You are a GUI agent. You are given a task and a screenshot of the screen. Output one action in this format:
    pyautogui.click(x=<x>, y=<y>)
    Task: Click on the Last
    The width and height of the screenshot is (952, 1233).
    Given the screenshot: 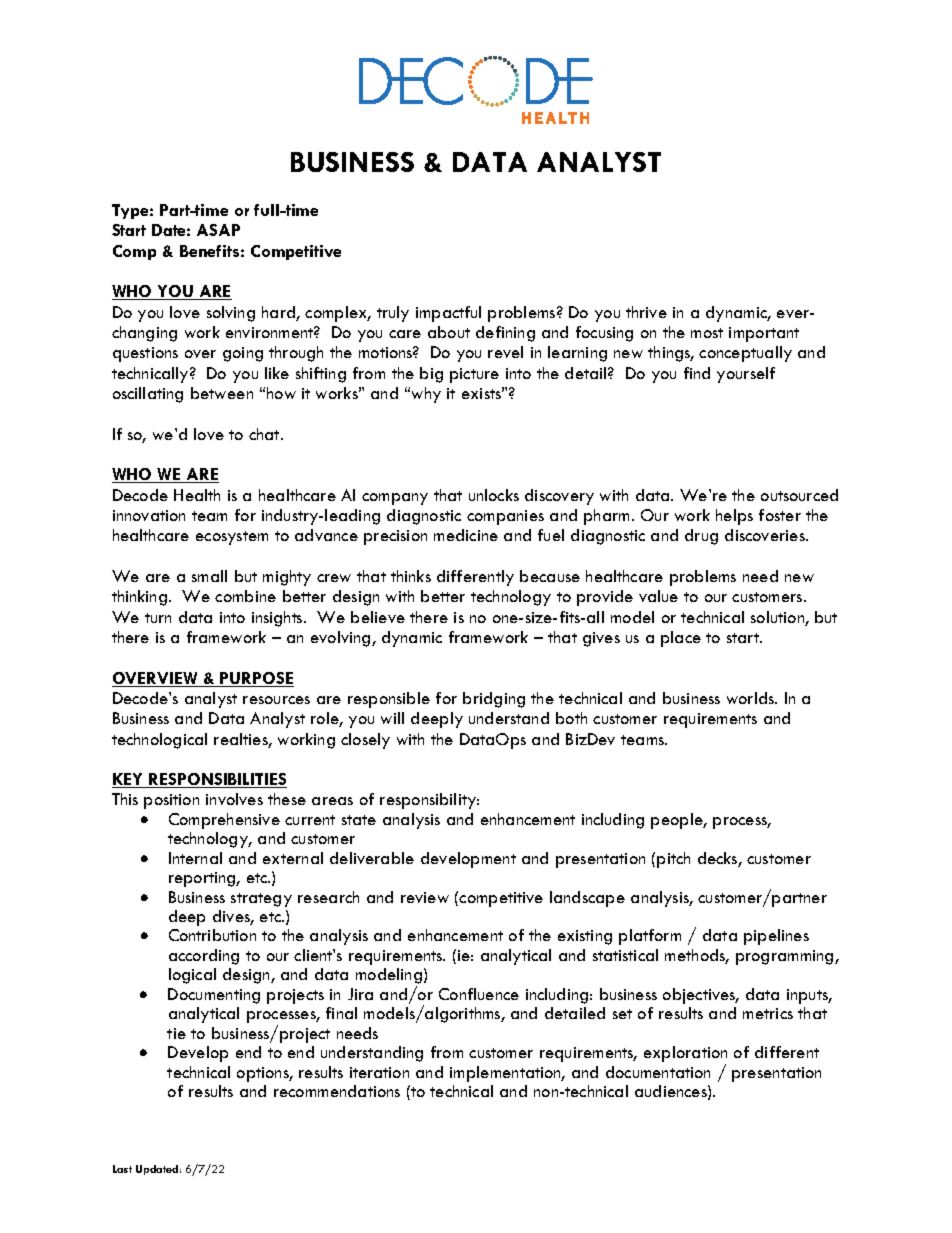 What is the action you would take?
    pyautogui.click(x=122, y=1169)
